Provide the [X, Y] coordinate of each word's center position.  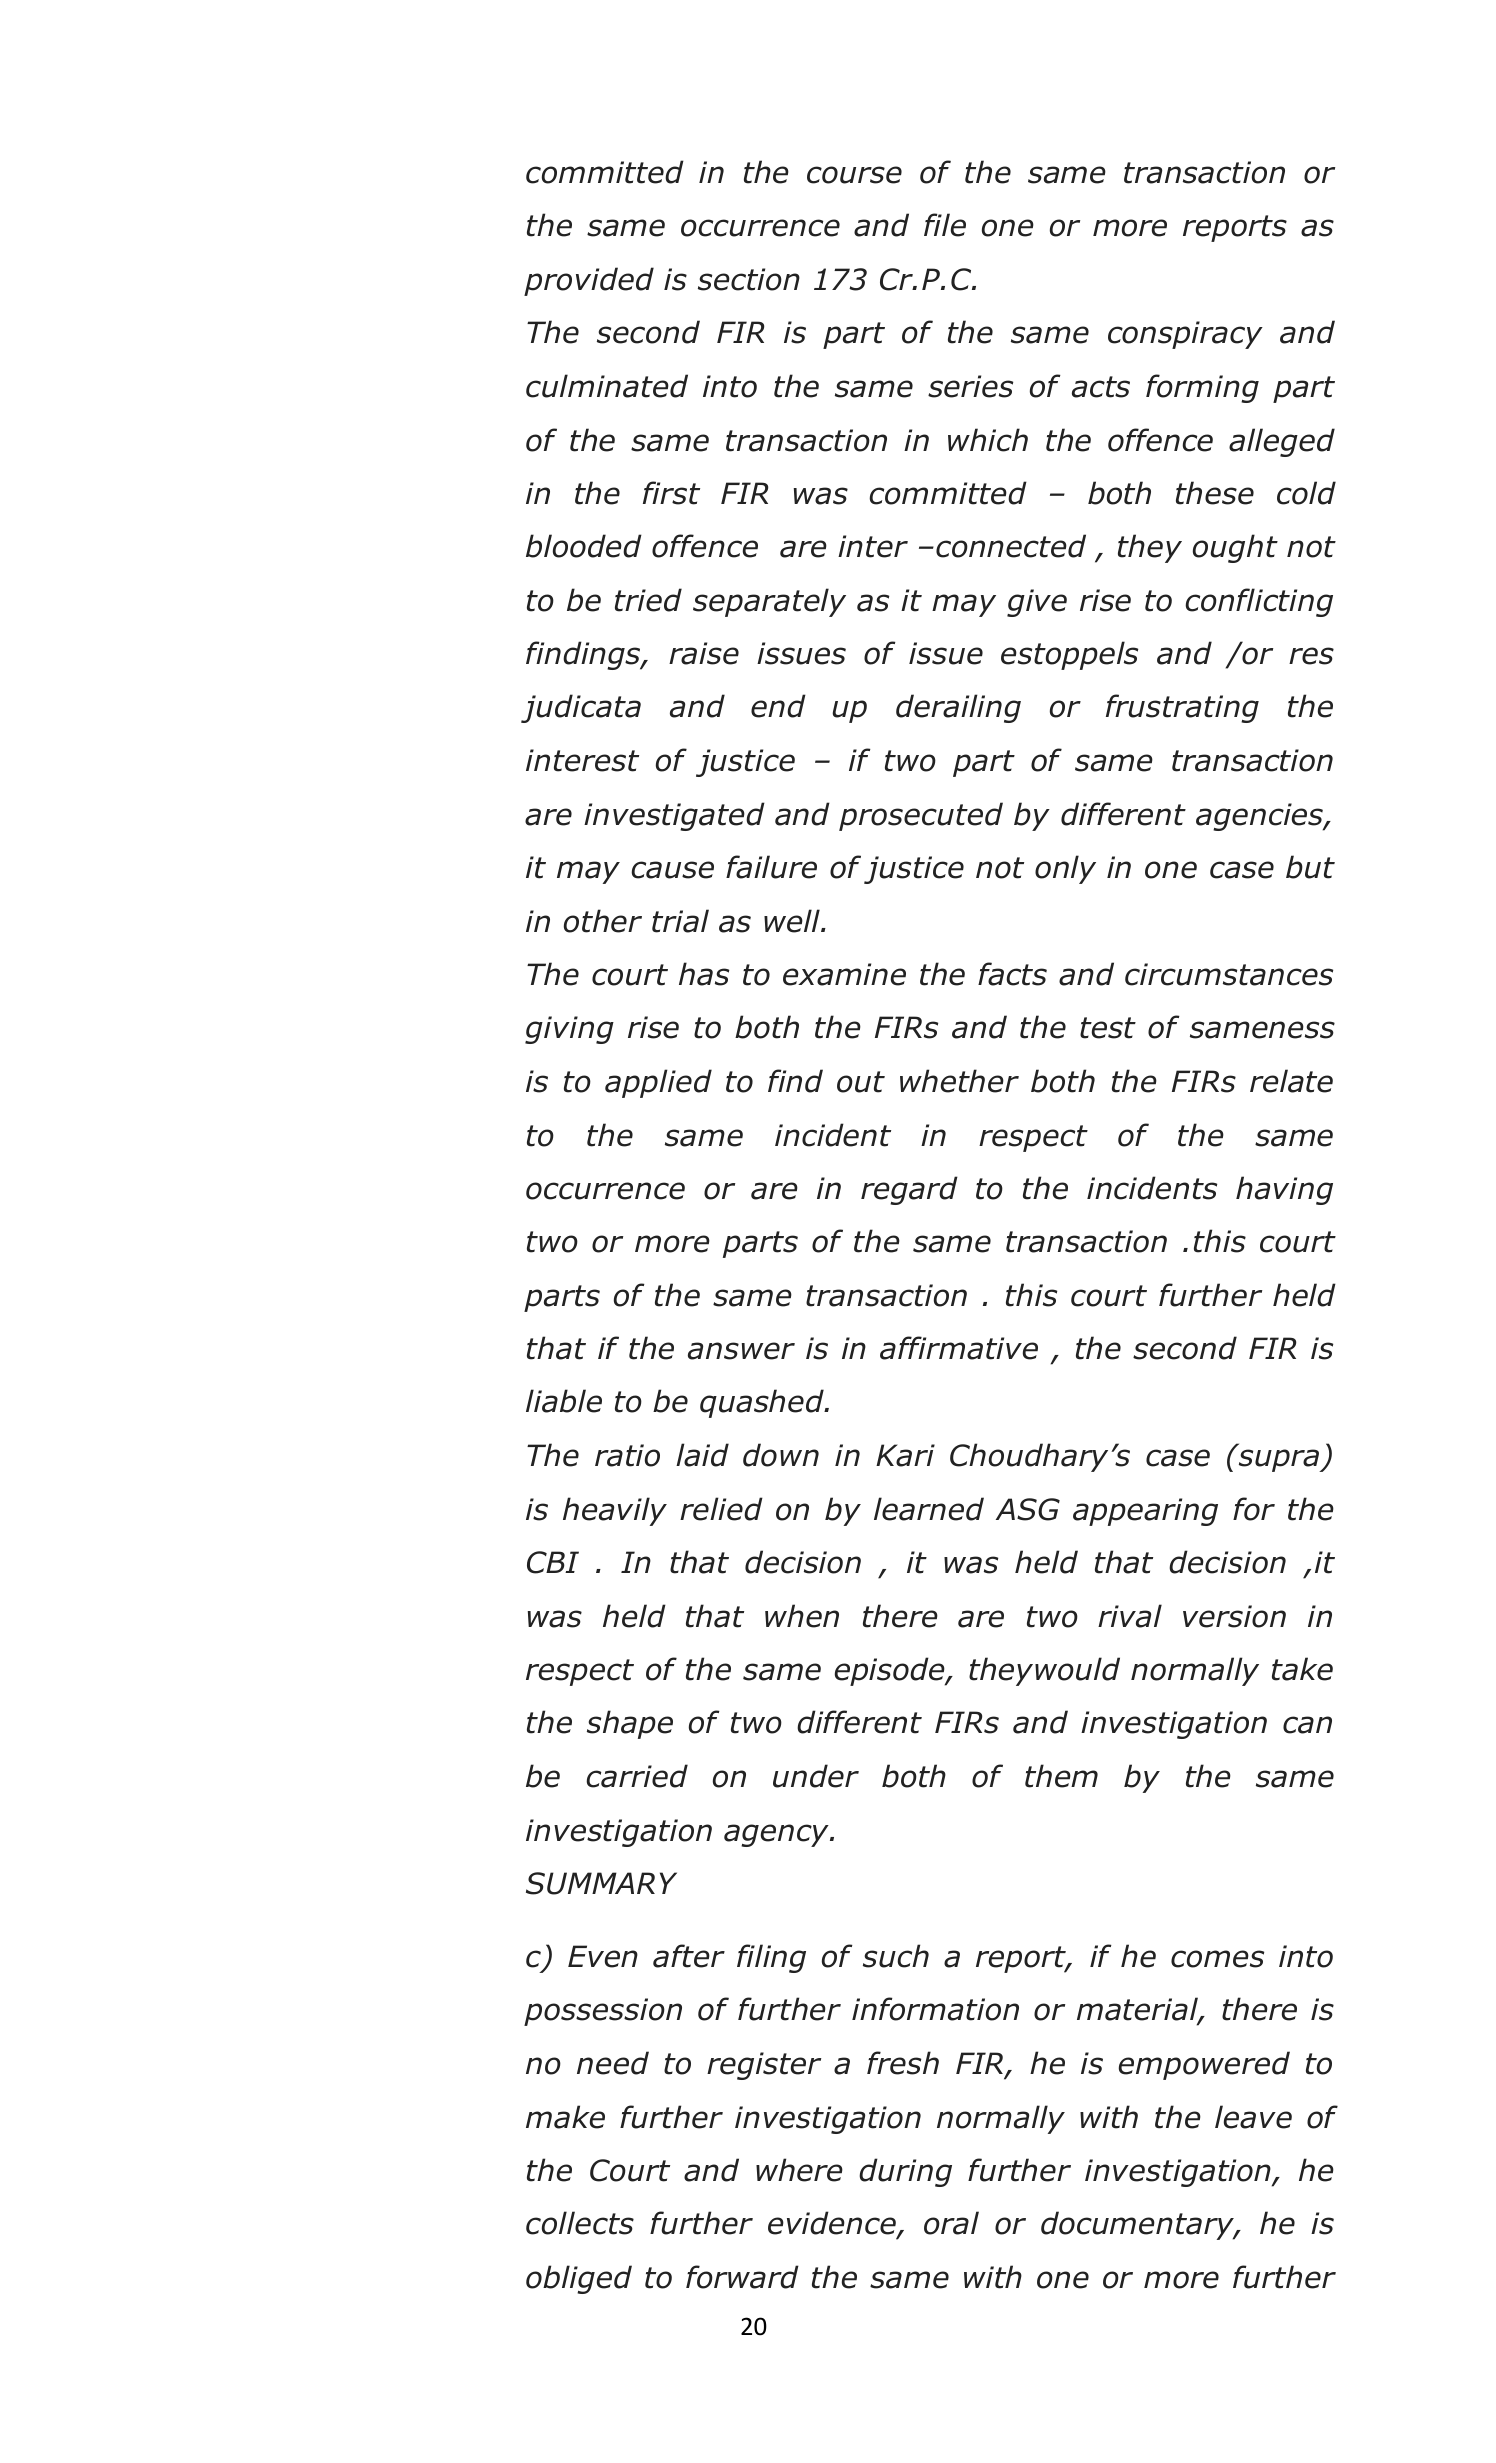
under [816, 1776]
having [1284, 1190]
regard [909, 1190]
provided [589, 281]
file [945, 225]
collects [580, 2223]
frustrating [1182, 708]
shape [630, 1724]
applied [658, 1083]
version [1234, 1616]
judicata [581, 708]
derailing [958, 708]
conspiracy [1185, 335]
